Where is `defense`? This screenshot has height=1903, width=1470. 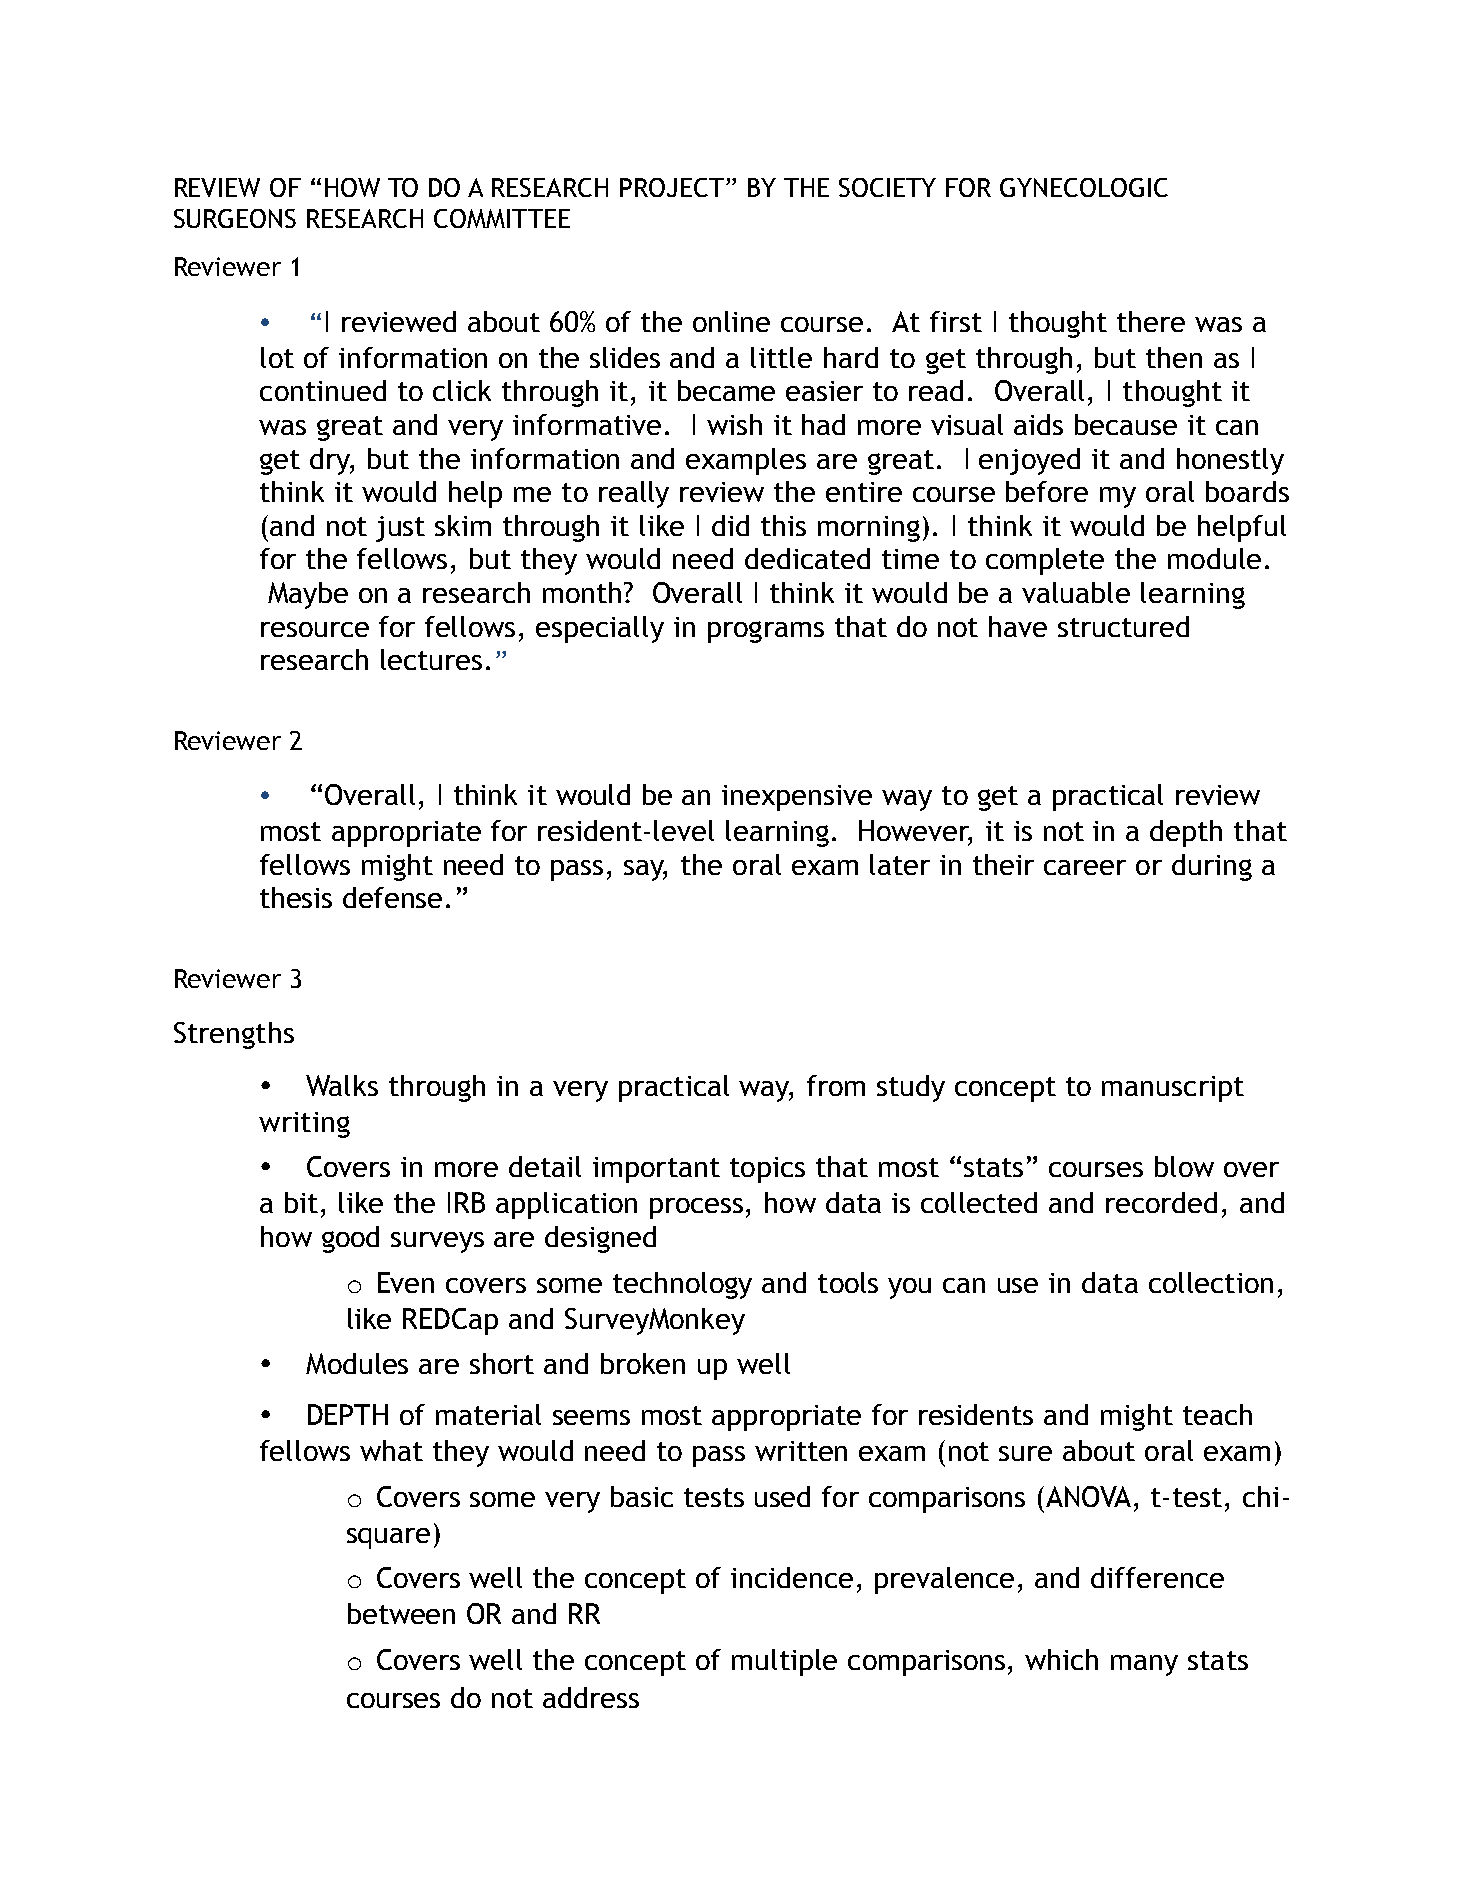
defense is located at coordinates (392, 897).
